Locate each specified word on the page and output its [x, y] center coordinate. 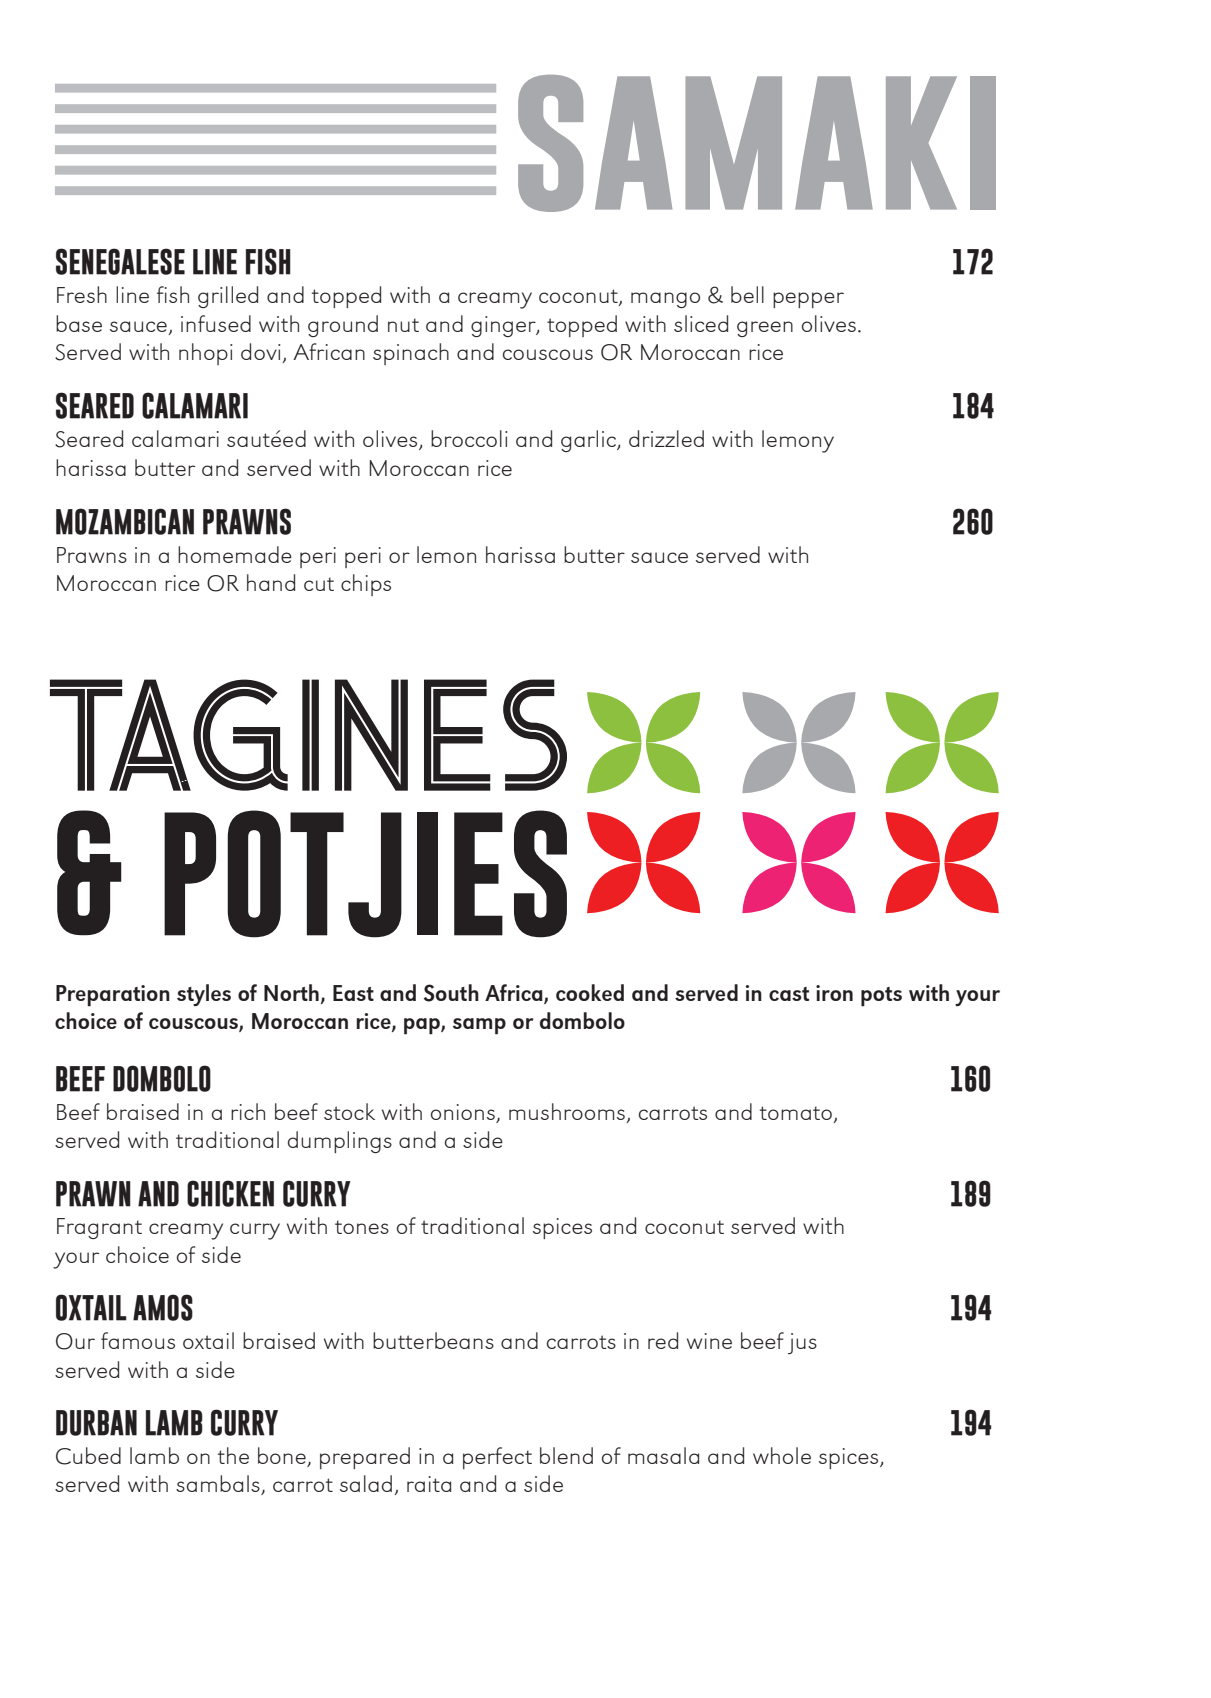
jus [802, 1343]
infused [216, 323]
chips [366, 585]
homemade [235, 554]
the [233, 1455]
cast [789, 994]
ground [343, 326]
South [451, 993]
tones [362, 1227]
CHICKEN [230, 1193]
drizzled [666, 438]
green [765, 329]
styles [204, 995]
